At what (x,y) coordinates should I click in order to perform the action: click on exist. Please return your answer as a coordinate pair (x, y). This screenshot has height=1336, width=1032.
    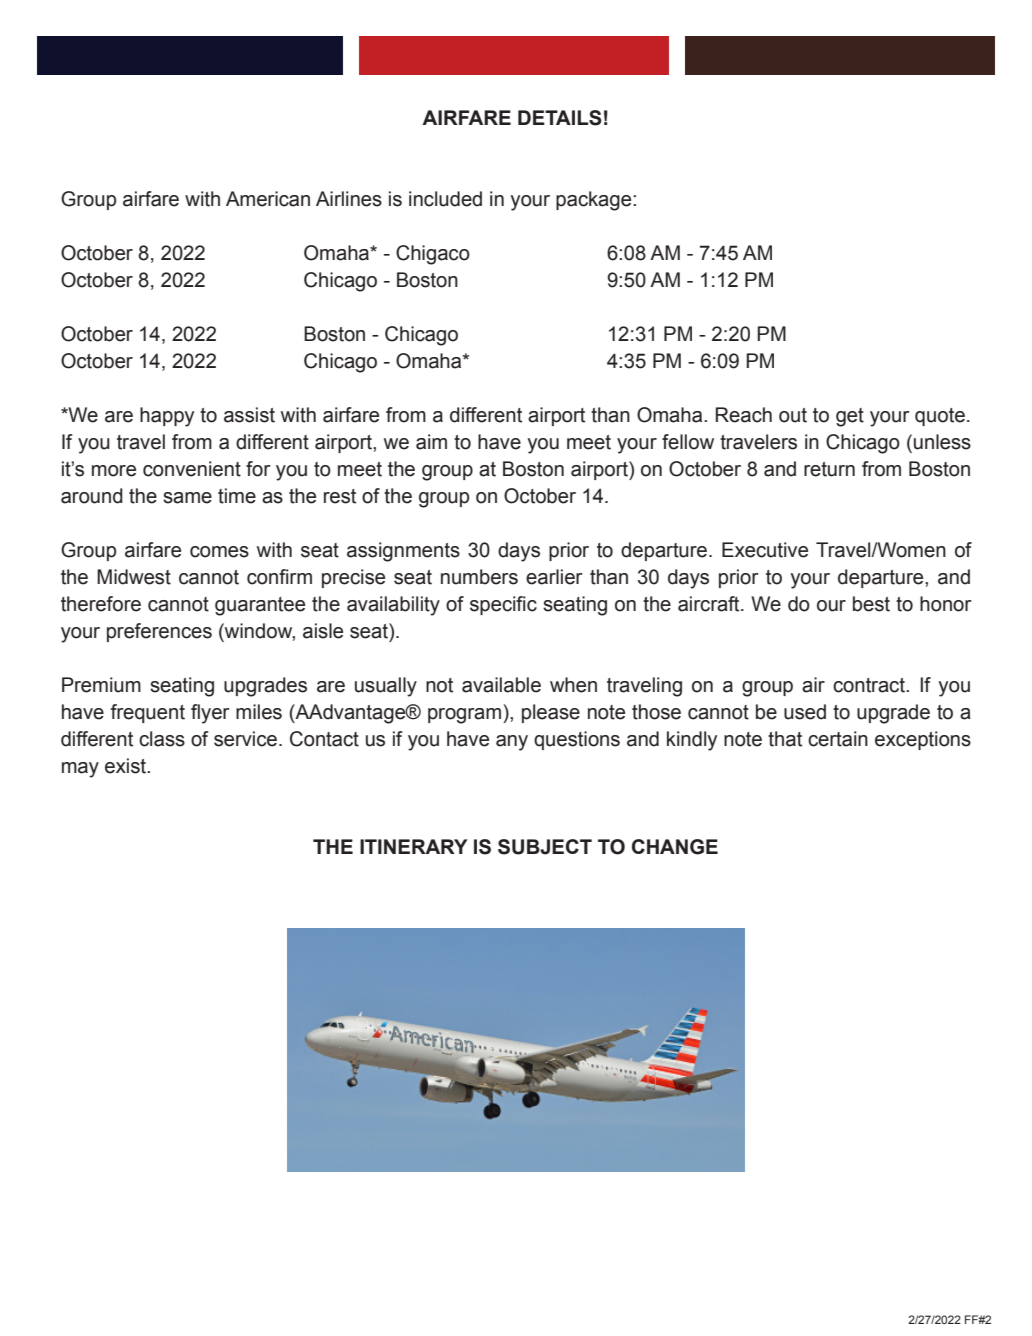
    Looking at the image, I should click on (126, 766).
